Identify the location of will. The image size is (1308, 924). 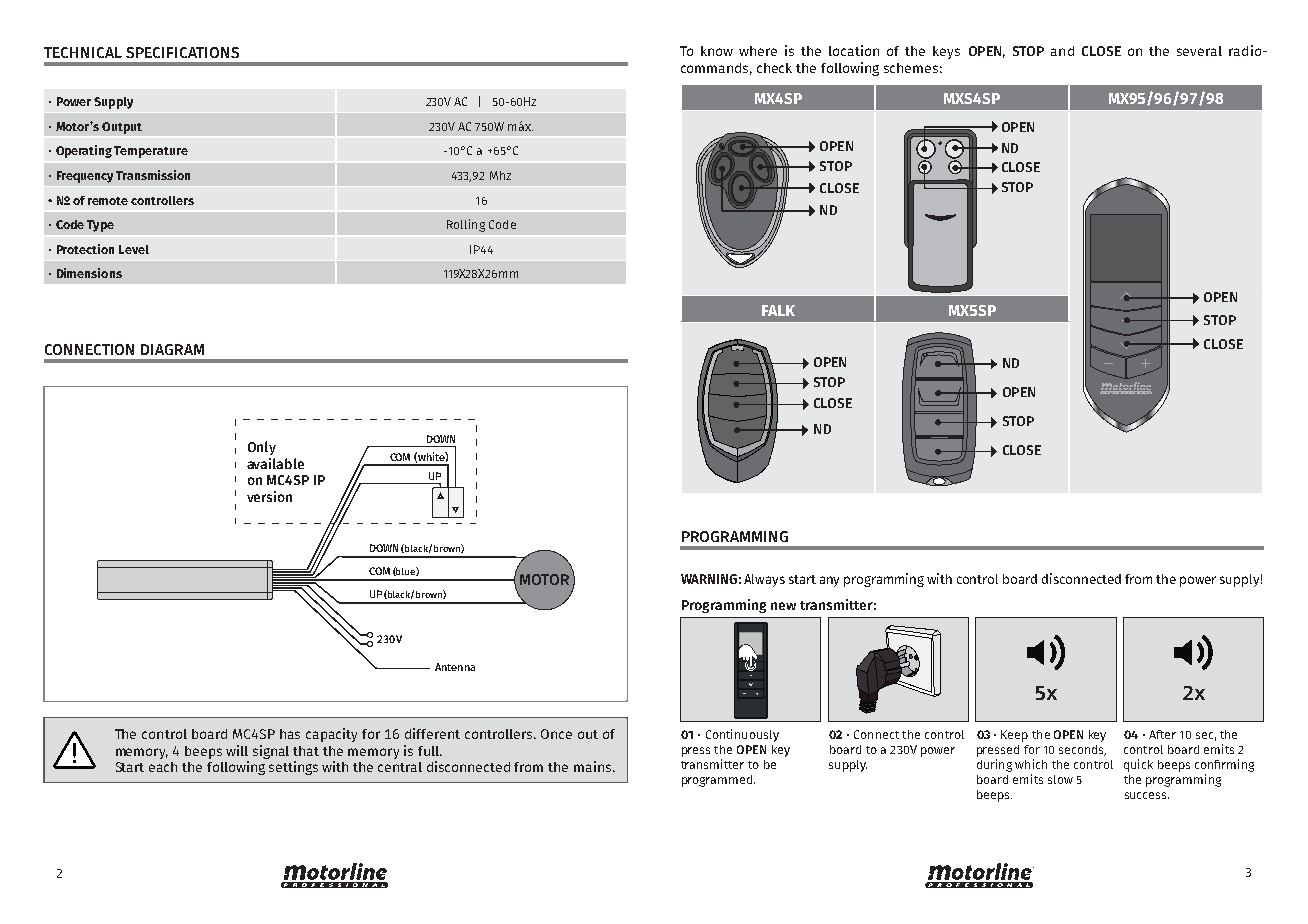
(237, 750).
